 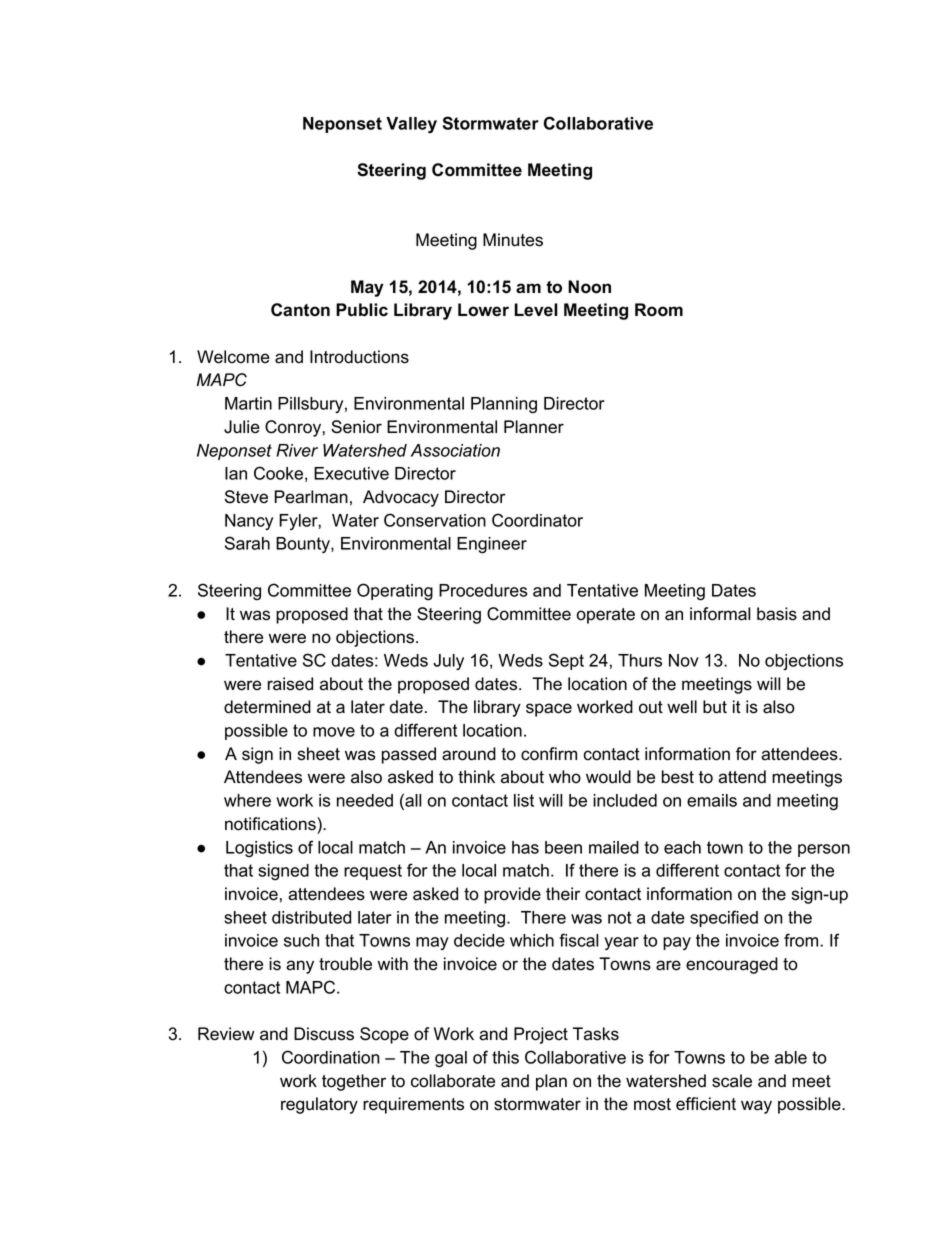 What do you see at coordinates (777, 614) in the document?
I see `basis` at bounding box center [777, 614].
